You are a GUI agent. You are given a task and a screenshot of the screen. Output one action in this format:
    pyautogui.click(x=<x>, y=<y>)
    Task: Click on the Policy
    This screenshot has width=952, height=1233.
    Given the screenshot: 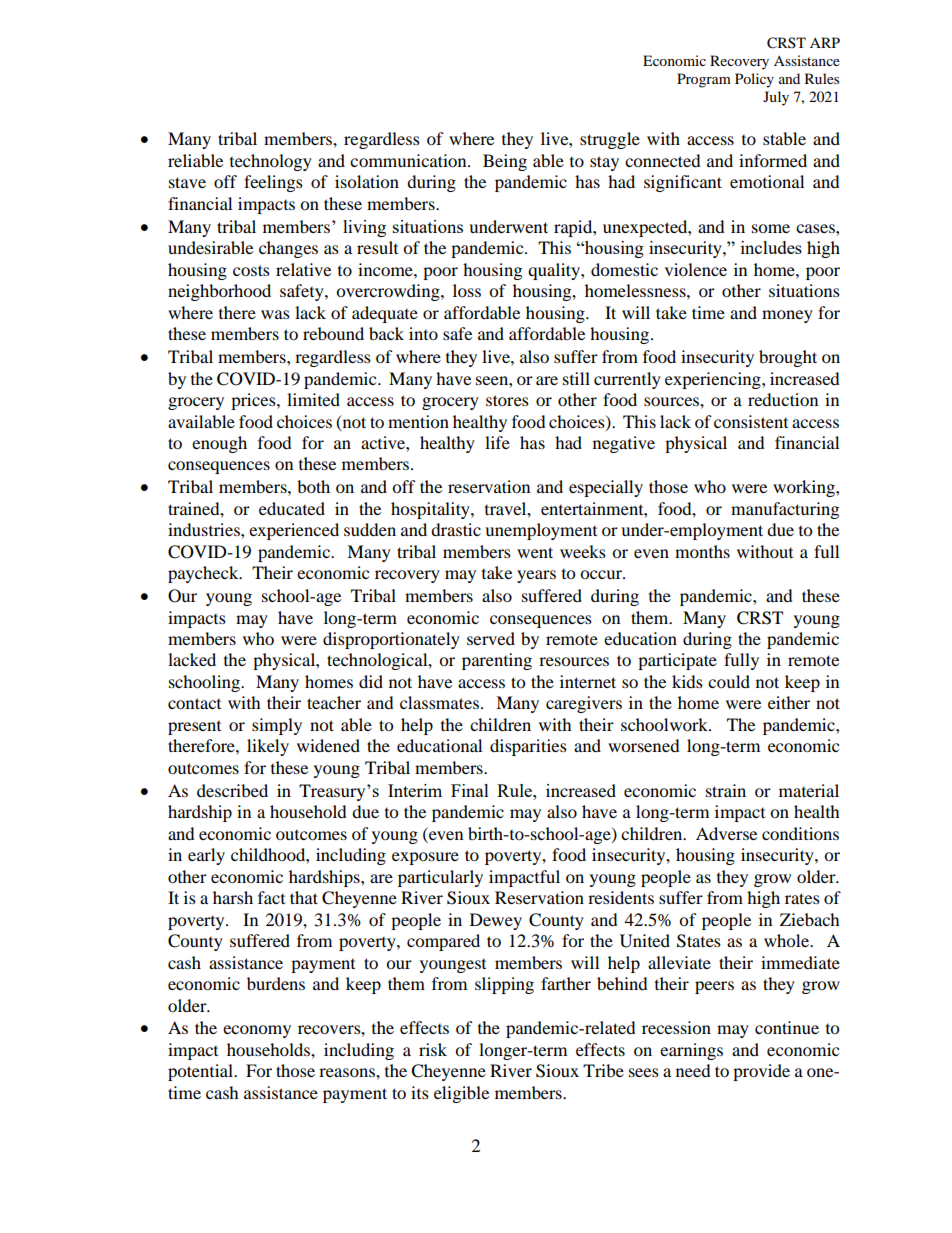 What is the action you would take?
    pyautogui.click(x=754, y=80)
